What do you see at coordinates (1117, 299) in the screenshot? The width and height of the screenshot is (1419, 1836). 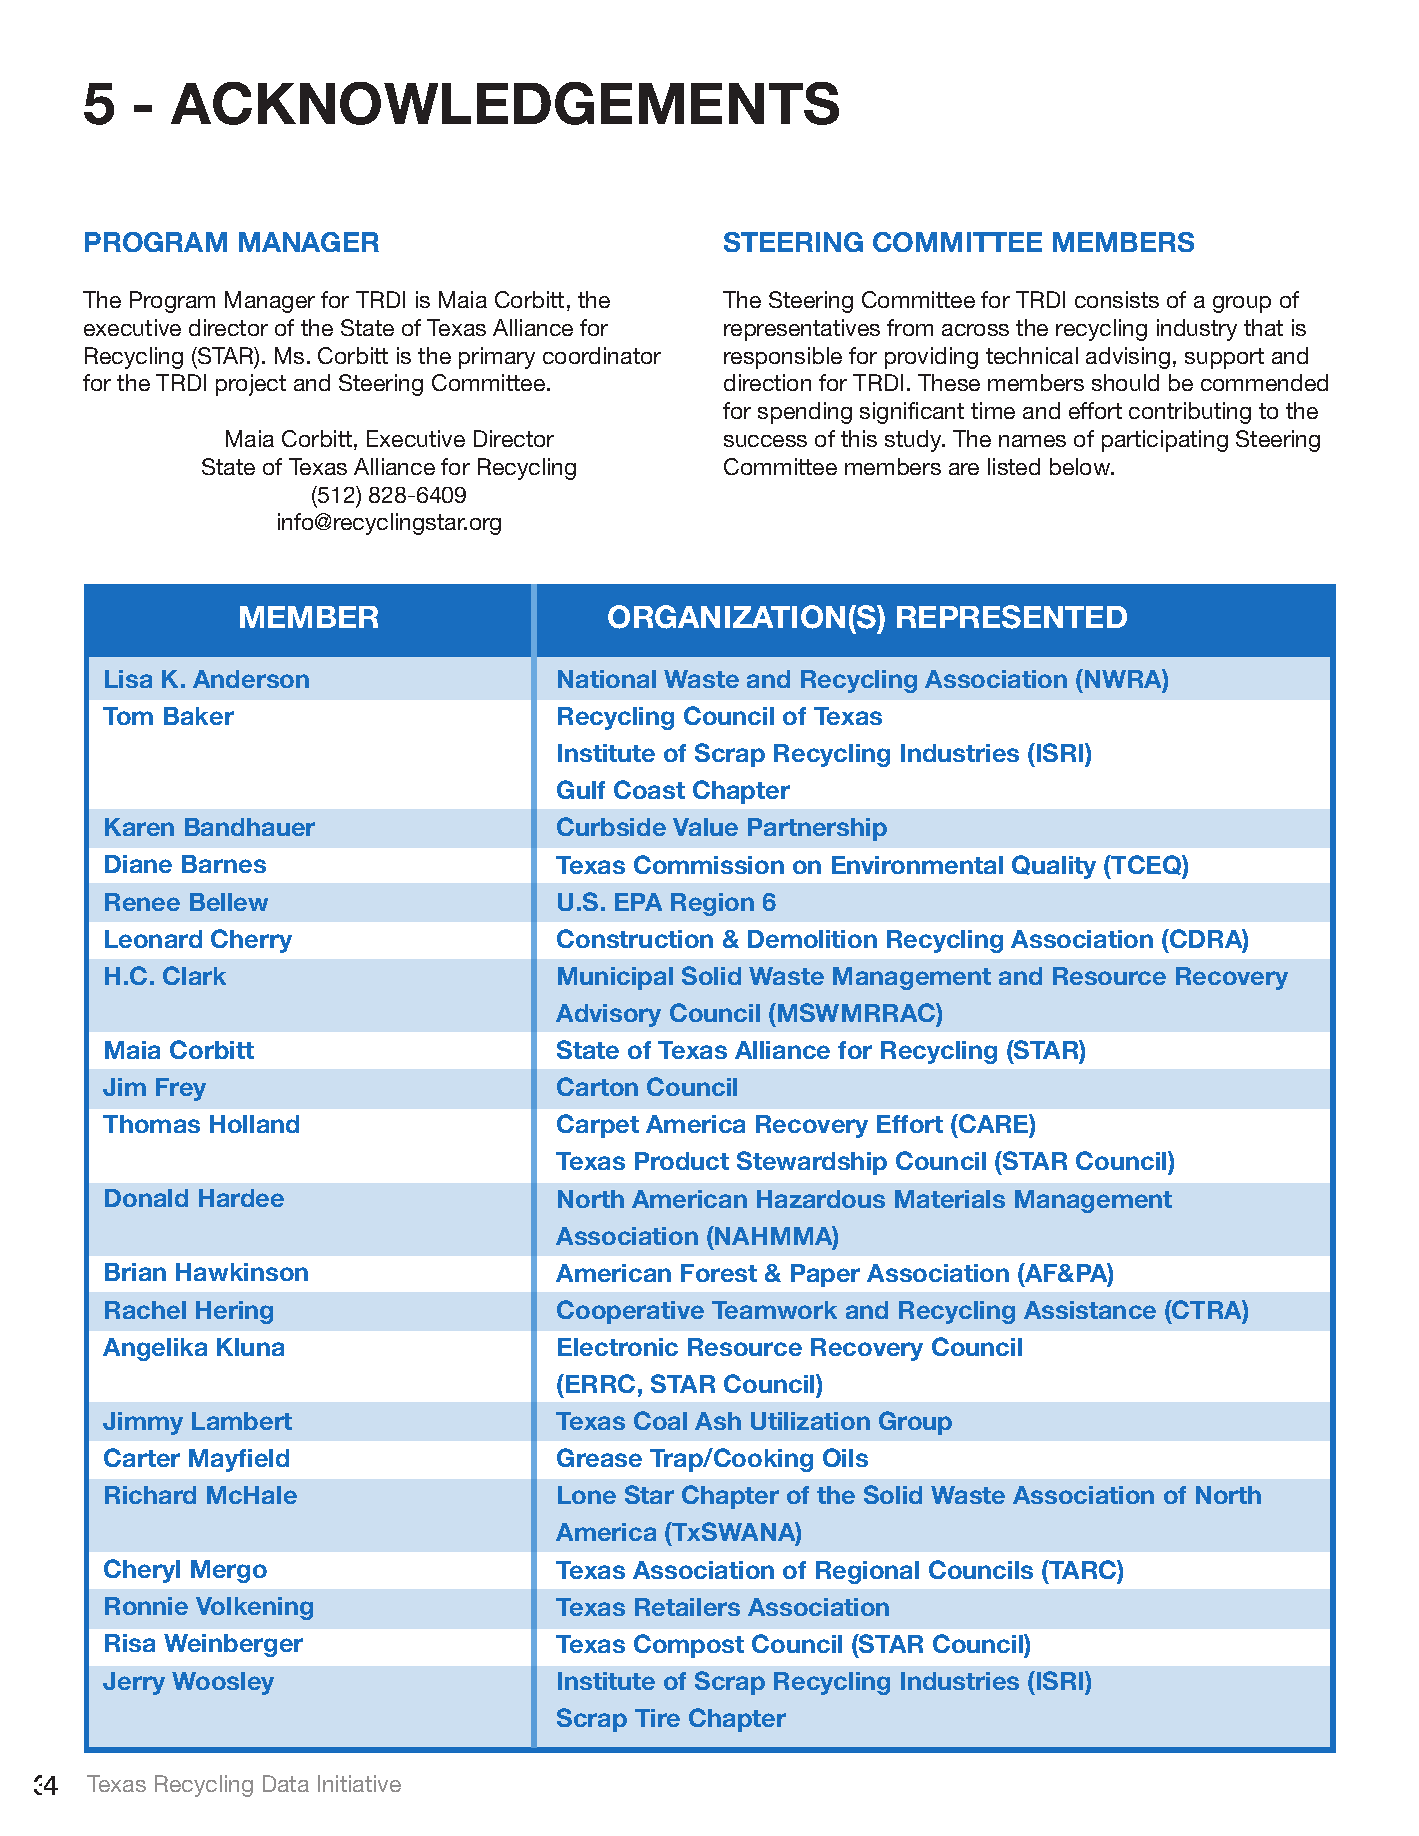 I see `consists` at bounding box center [1117, 299].
